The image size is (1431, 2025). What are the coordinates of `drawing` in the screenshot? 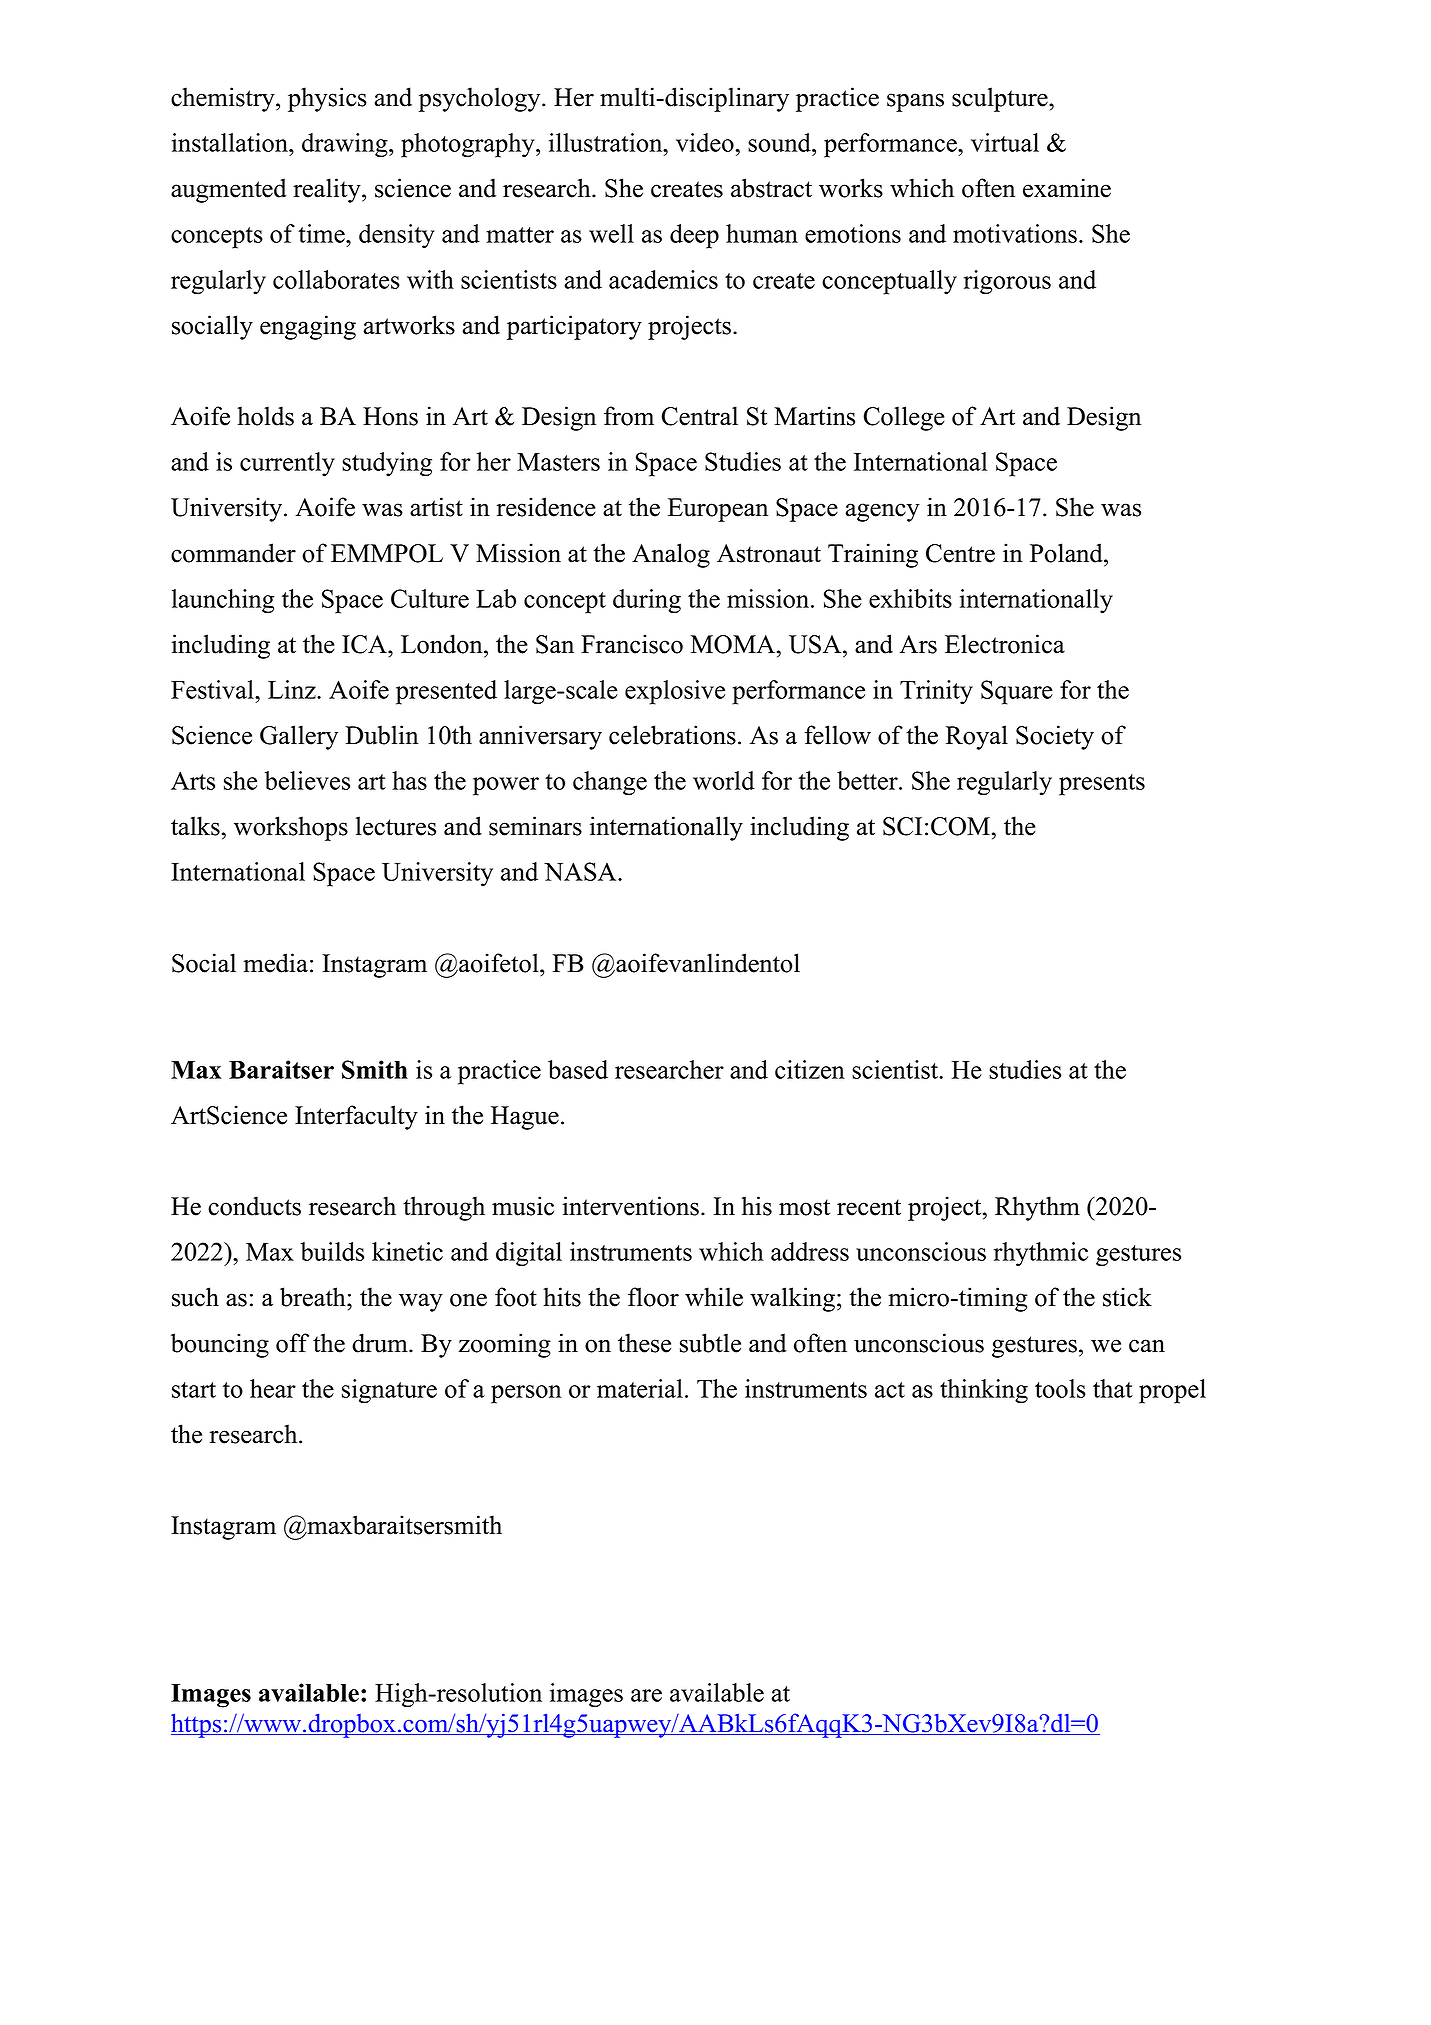 It's located at (346, 145).
